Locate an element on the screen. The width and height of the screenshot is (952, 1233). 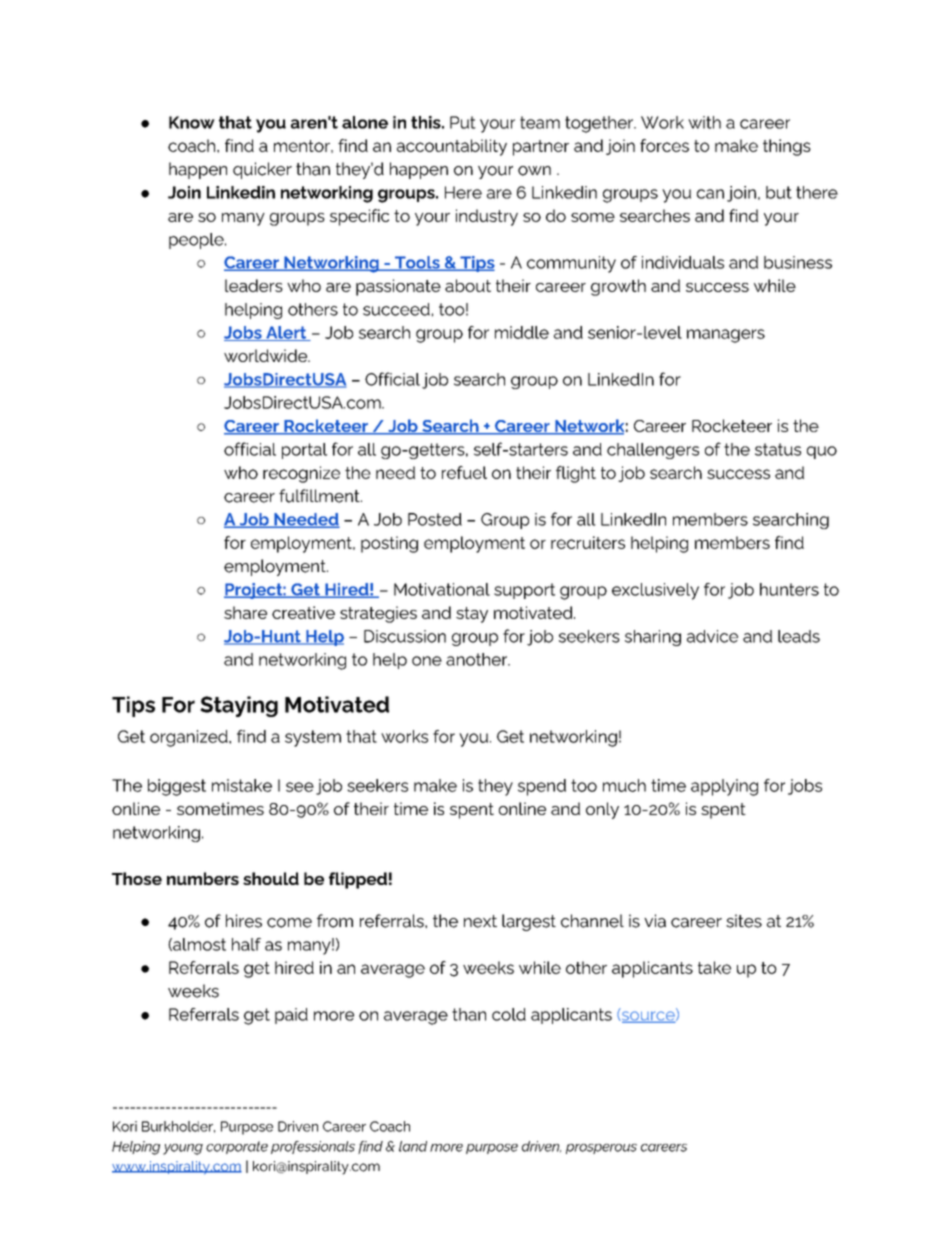
accountability is located at coordinates (452, 147).
